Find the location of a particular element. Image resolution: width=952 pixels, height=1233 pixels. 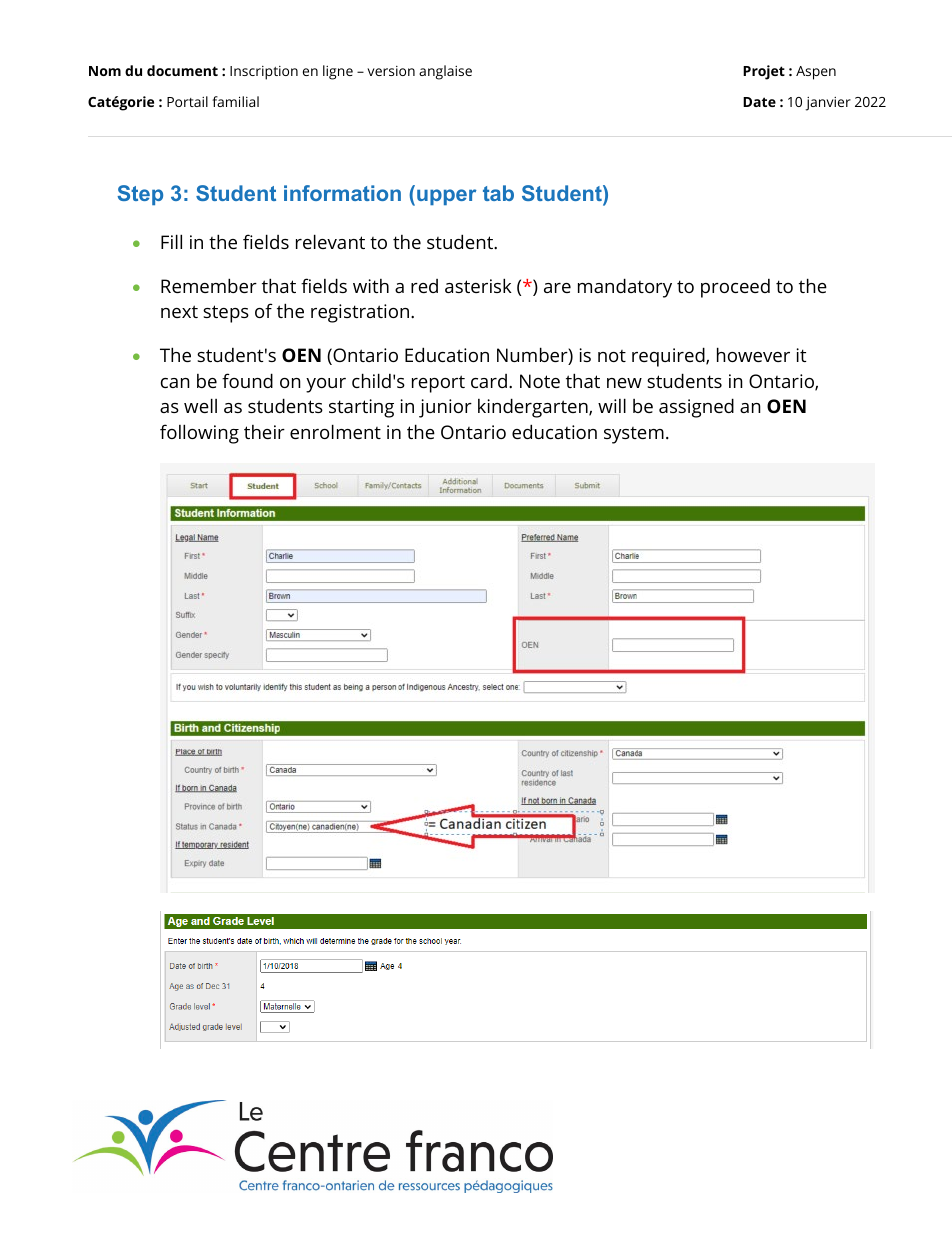

proceed is located at coordinates (735, 288).
